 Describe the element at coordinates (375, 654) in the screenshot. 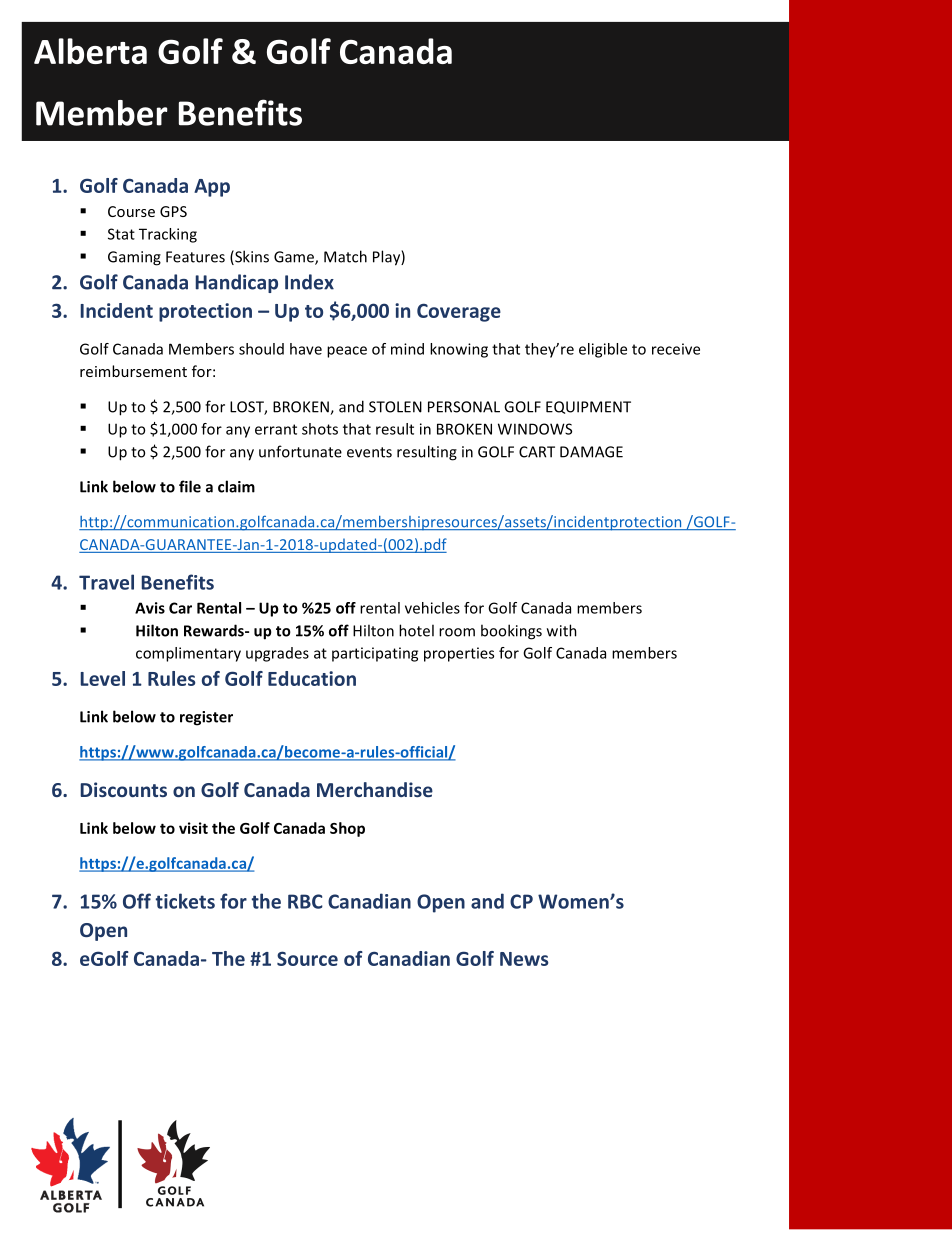

I see `participating` at that location.
